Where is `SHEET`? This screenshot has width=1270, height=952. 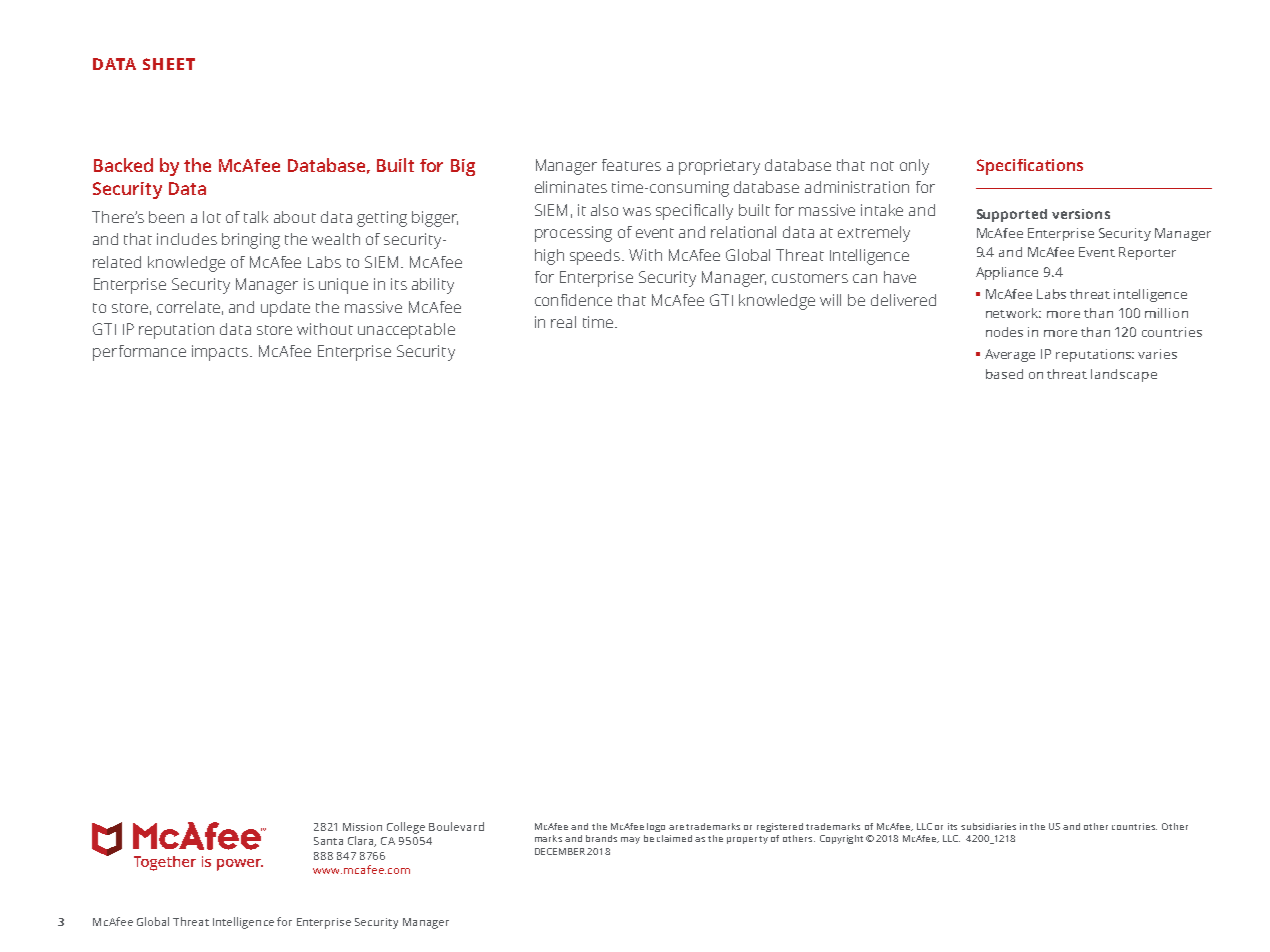 SHEET is located at coordinates (169, 64).
